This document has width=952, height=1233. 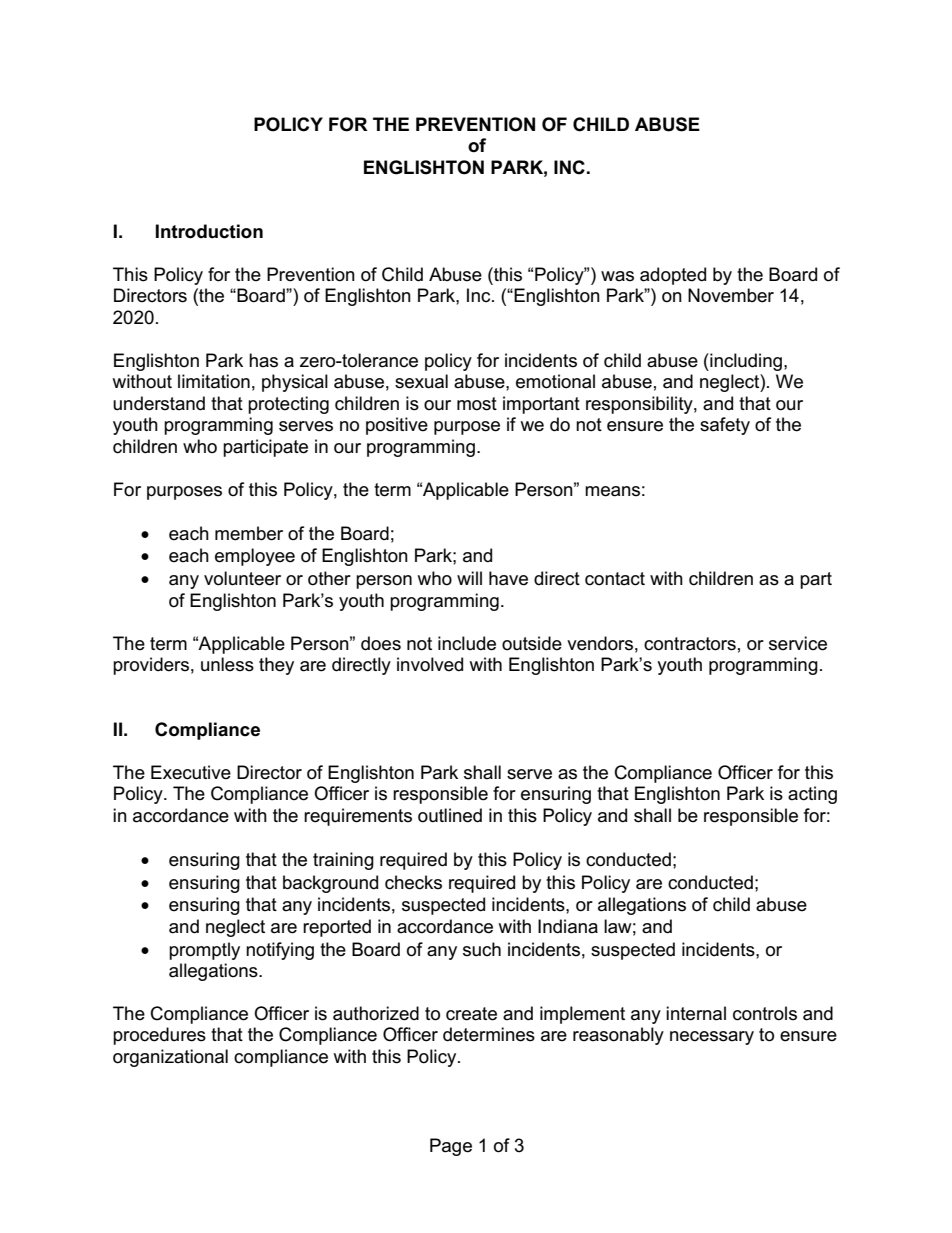 I want to click on unless, so click(x=227, y=664).
